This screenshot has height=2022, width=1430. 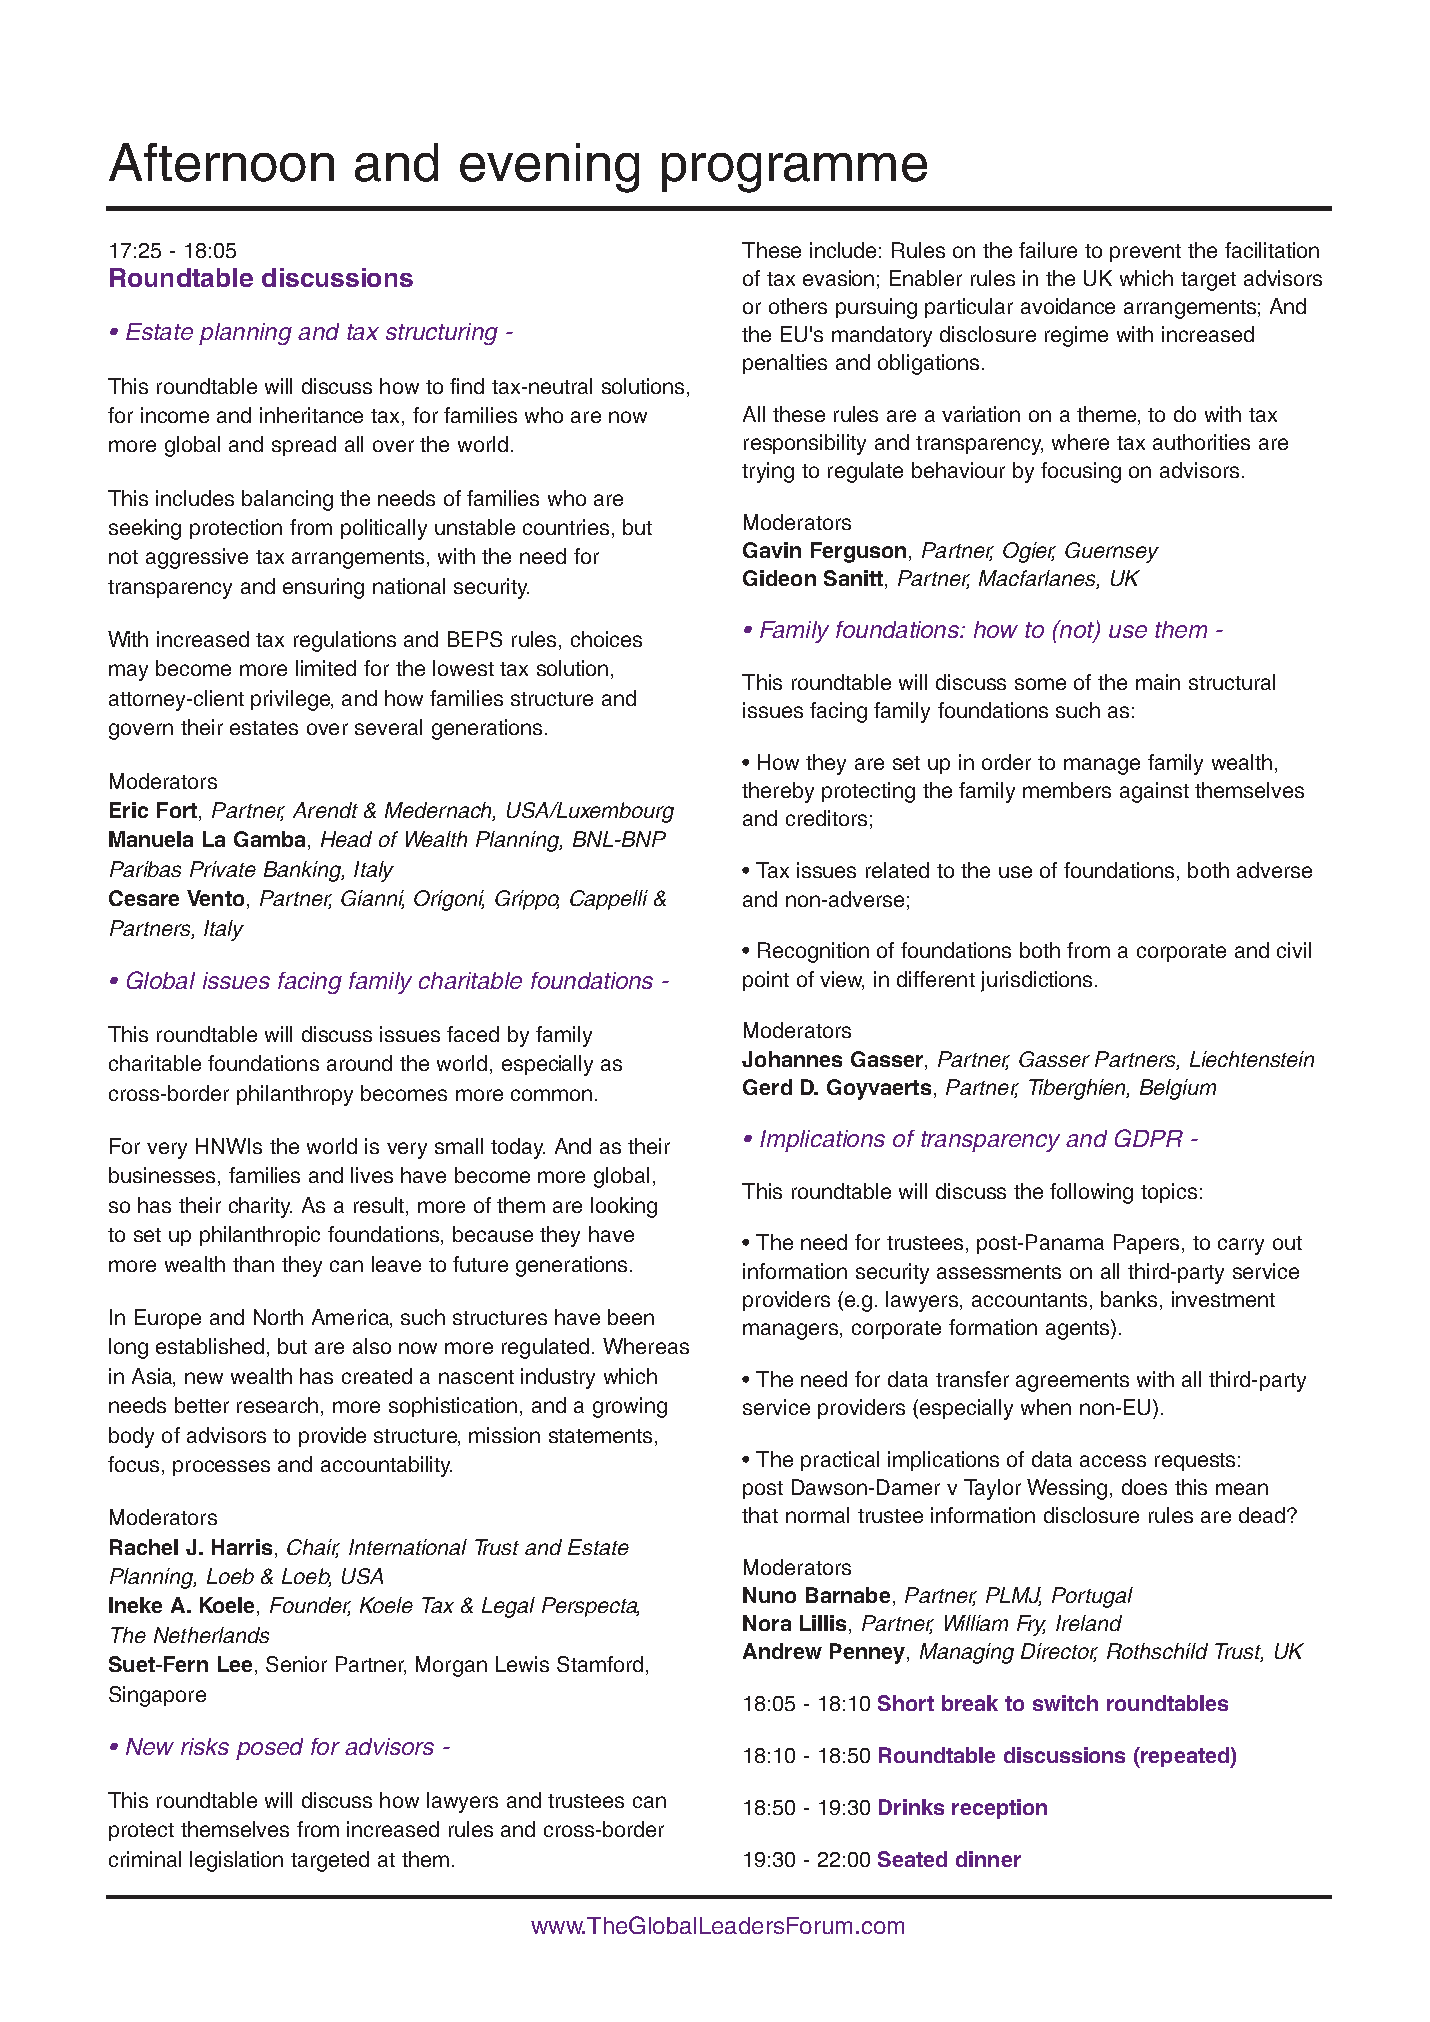 What do you see at coordinates (1145, 253) in the screenshot?
I see `prevent` at bounding box center [1145, 253].
